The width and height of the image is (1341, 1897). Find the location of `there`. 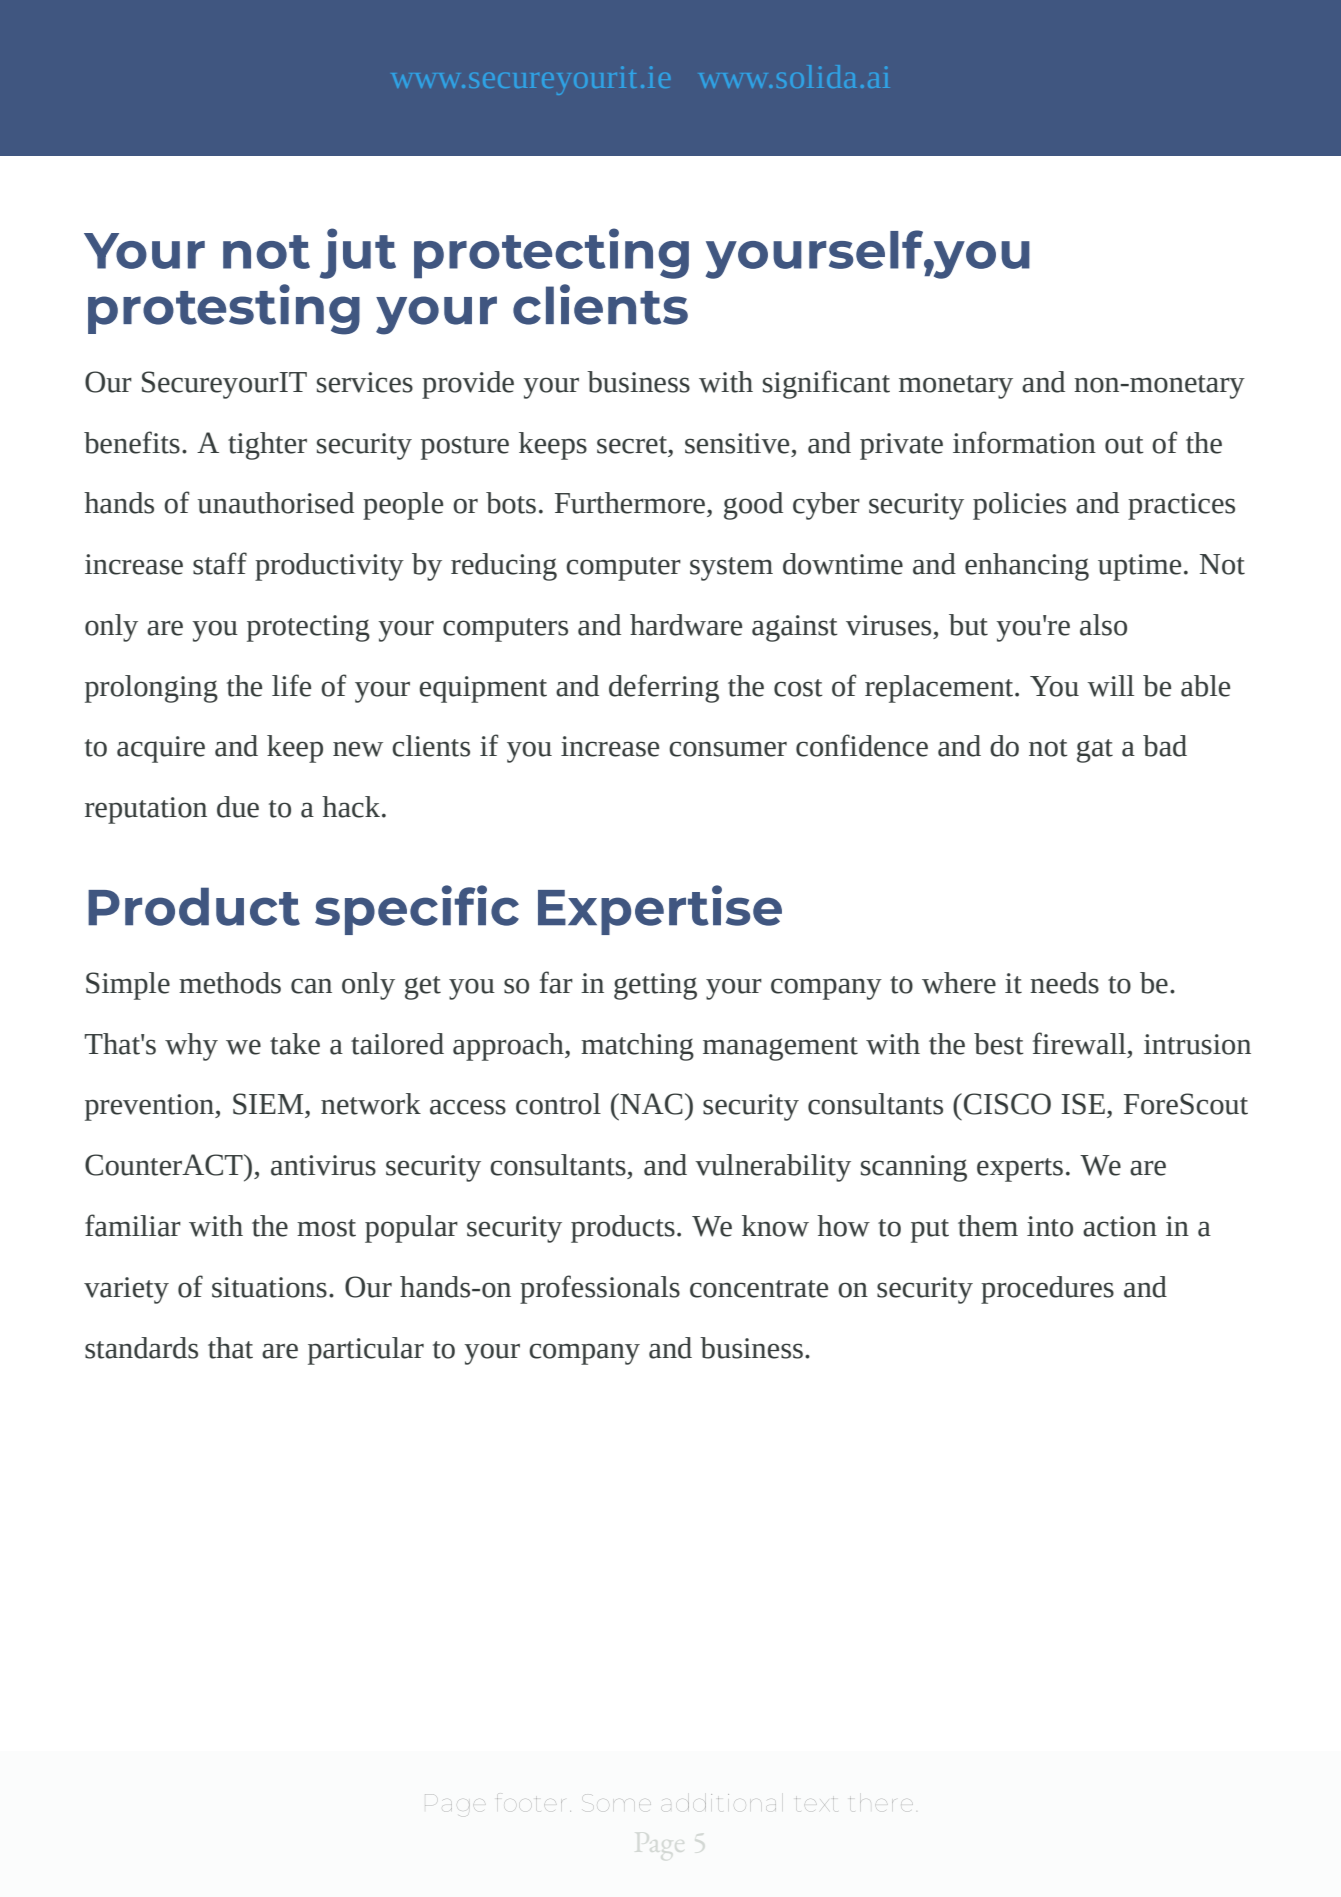

there is located at coordinates (881, 1801).
